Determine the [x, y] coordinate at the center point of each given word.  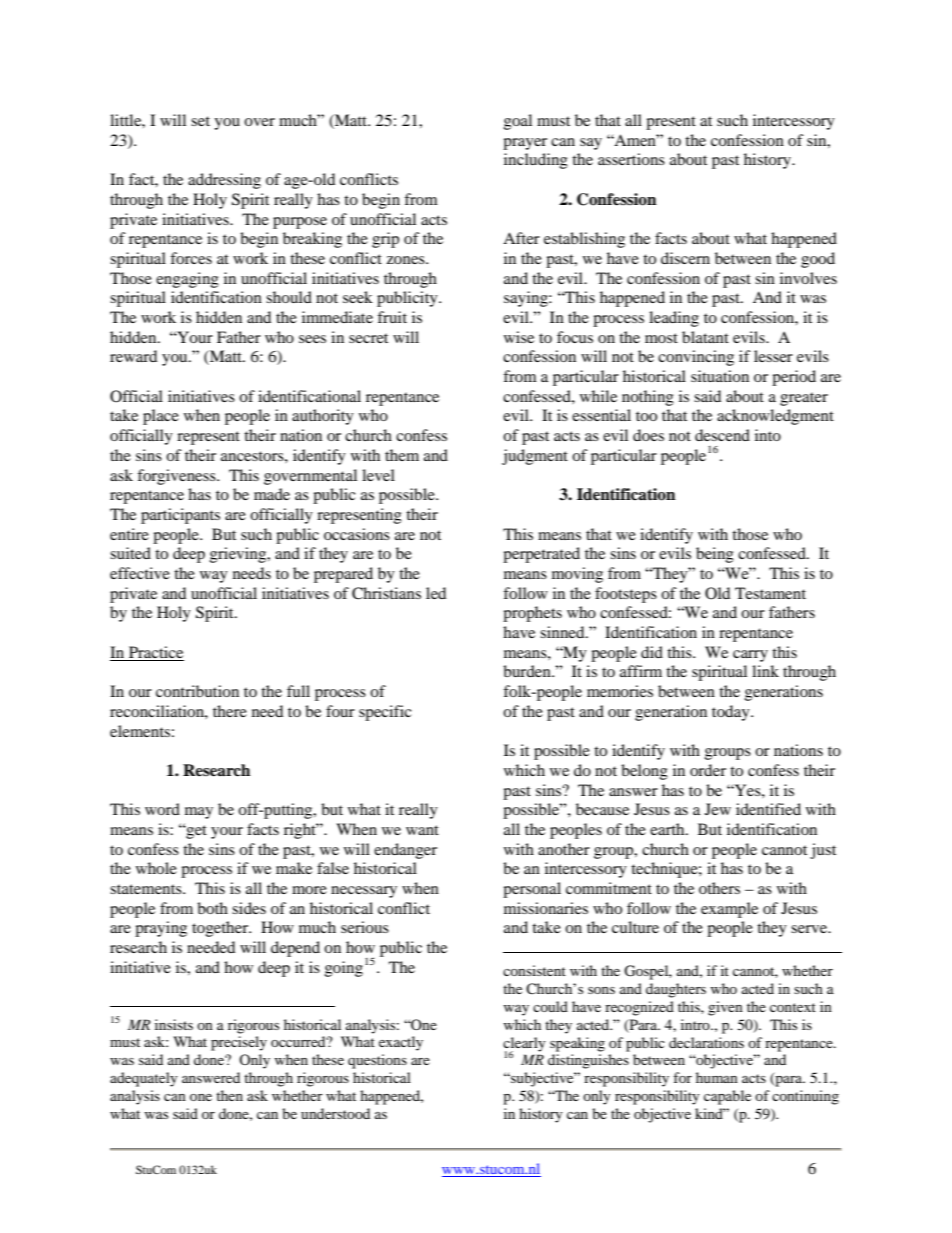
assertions [631, 159]
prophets [532, 614]
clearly [524, 1045]
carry [750, 656]
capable [727, 1097]
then [229, 1095]
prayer [525, 144]
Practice [156, 652]
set [200, 121]
